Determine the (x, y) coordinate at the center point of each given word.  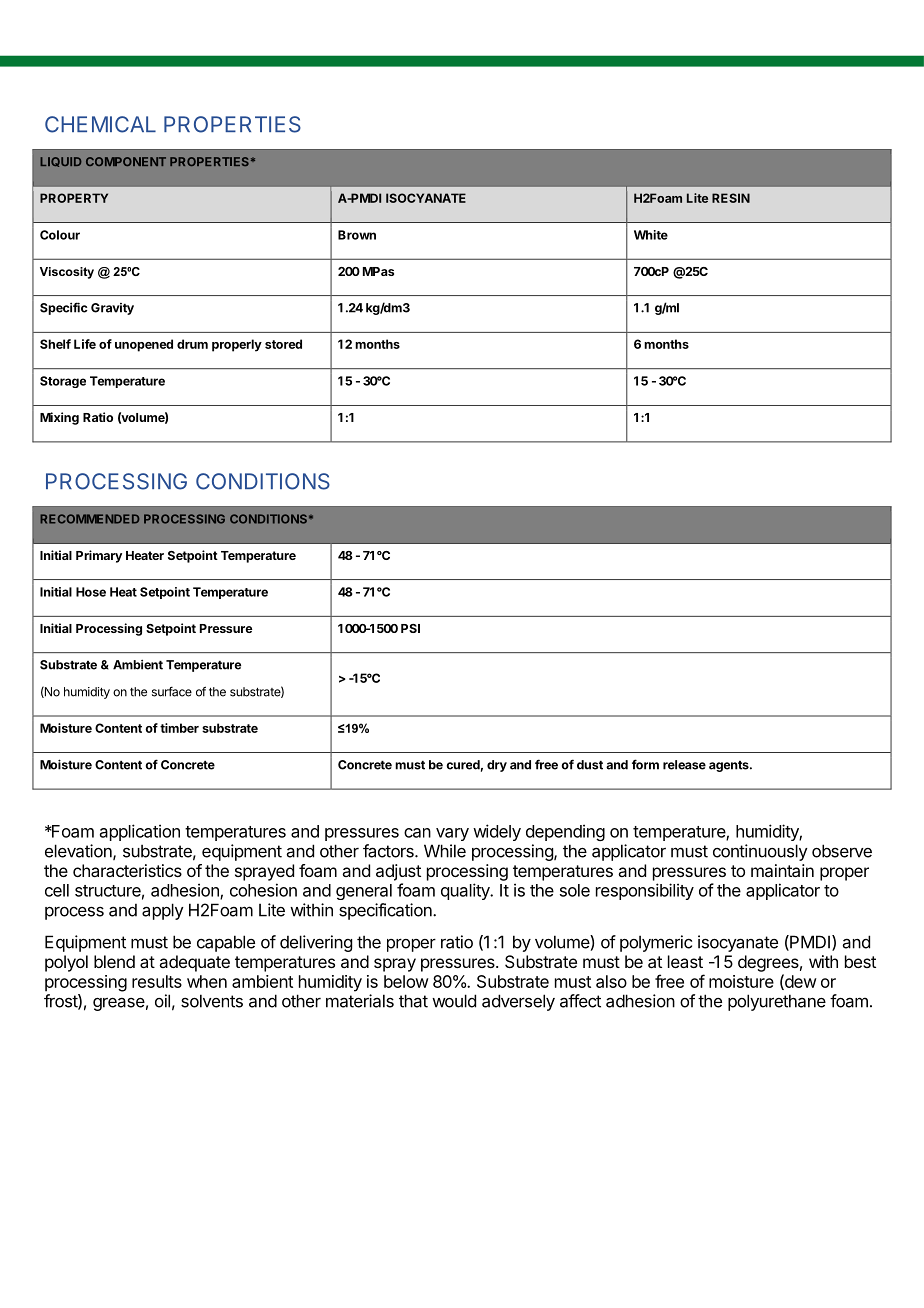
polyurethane (777, 1002)
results (157, 981)
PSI (410, 628)
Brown (357, 235)
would (454, 1001)
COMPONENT (126, 161)
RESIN (731, 198)
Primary (99, 556)
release (684, 765)
